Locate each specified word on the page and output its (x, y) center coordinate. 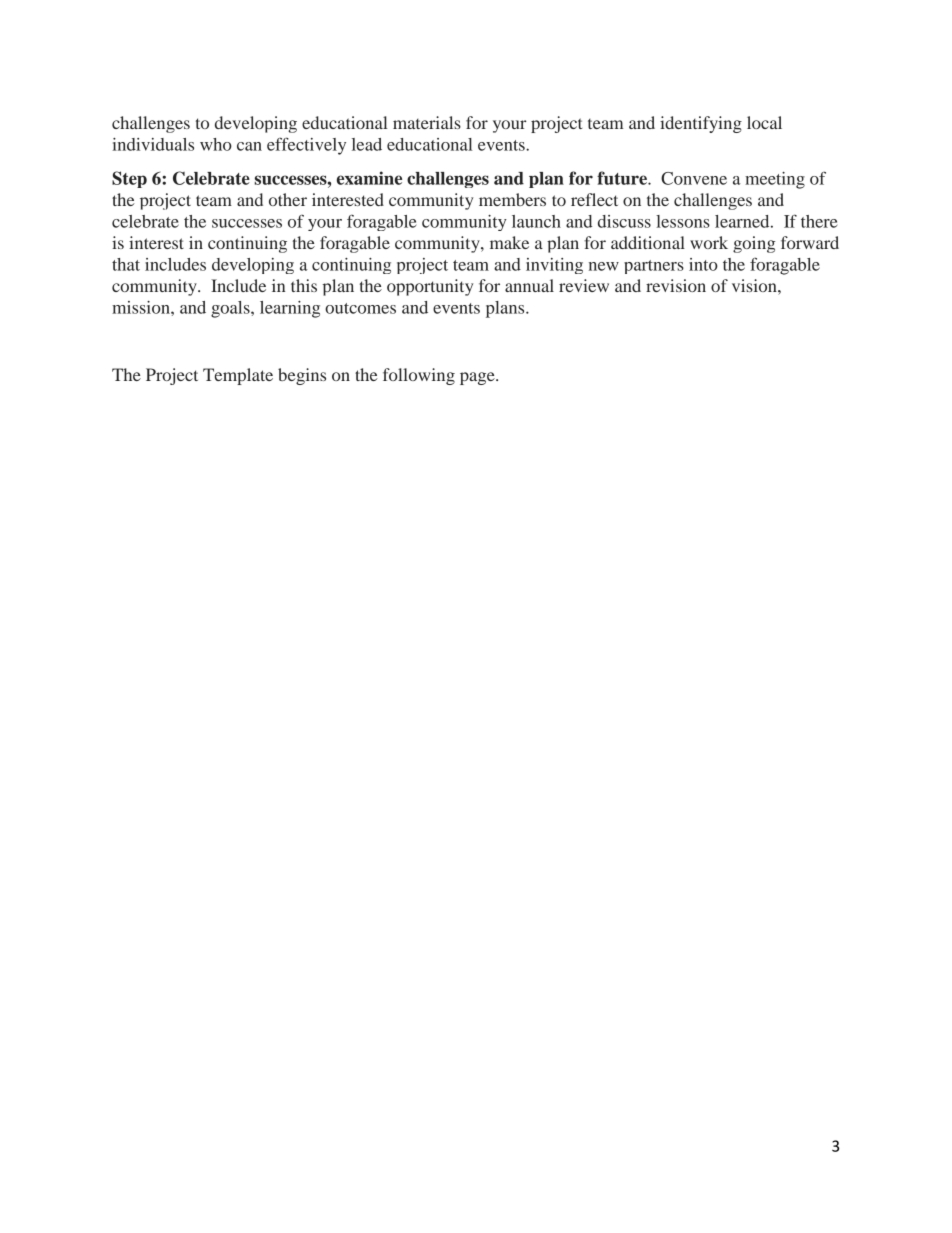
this (304, 285)
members (512, 199)
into (703, 264)
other (288, 199)
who (216, 144)
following (419, 376)
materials (427, 122)
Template (238, 376)
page (478, 378)
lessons (683, 221)
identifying (701, 124)
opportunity (430, 287)
